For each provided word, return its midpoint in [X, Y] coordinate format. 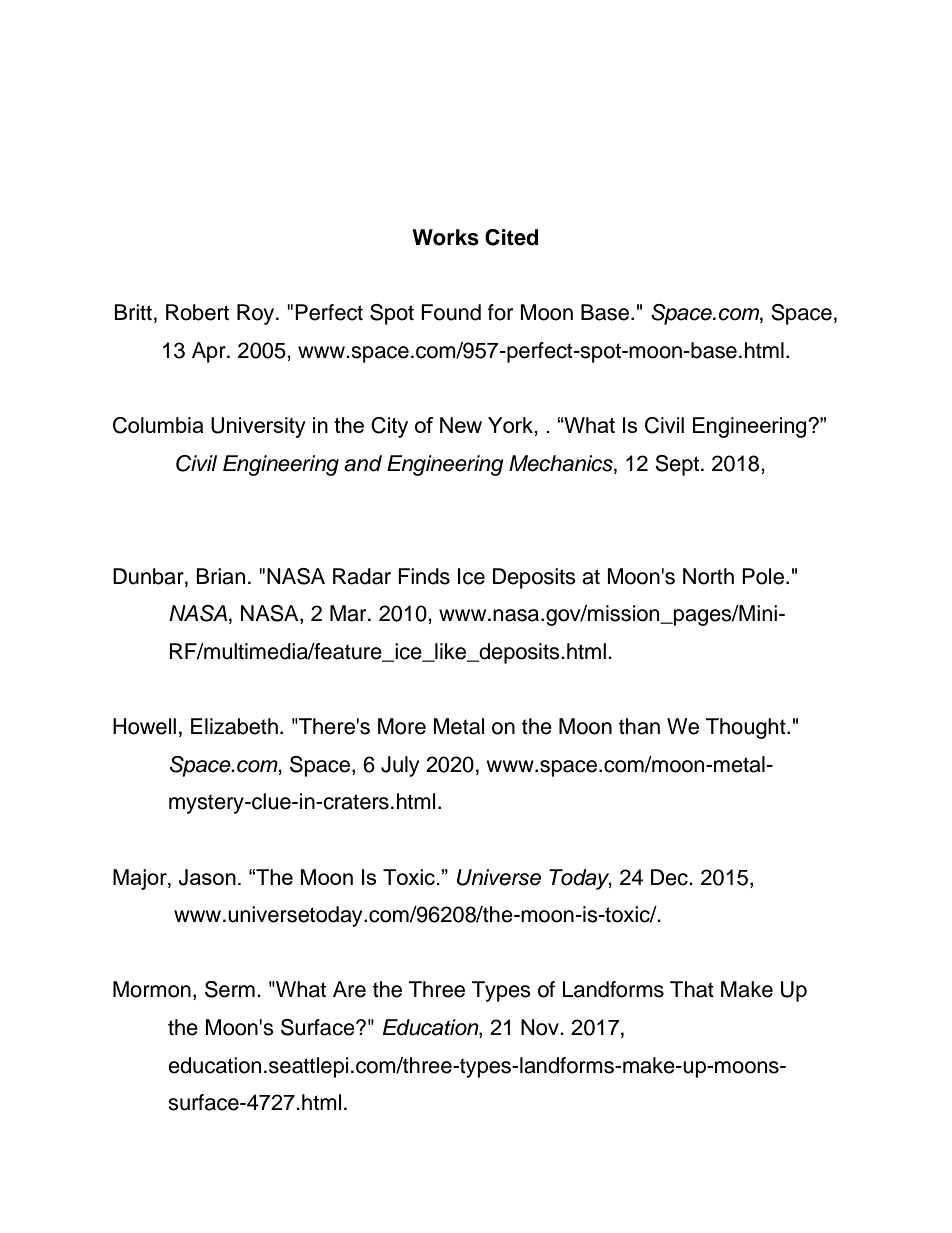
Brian [221, 576]
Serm [230, 989]
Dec [670, 877]
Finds [424, 576]
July [400, 766]
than [639, 726]
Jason [207, 877]
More [402, 726]
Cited [511, 237]
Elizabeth [234, 726]
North [708, 576]
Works [445, 237]
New [461, 425]
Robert [197, 312]
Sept [678, 465]
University [258, 427]
